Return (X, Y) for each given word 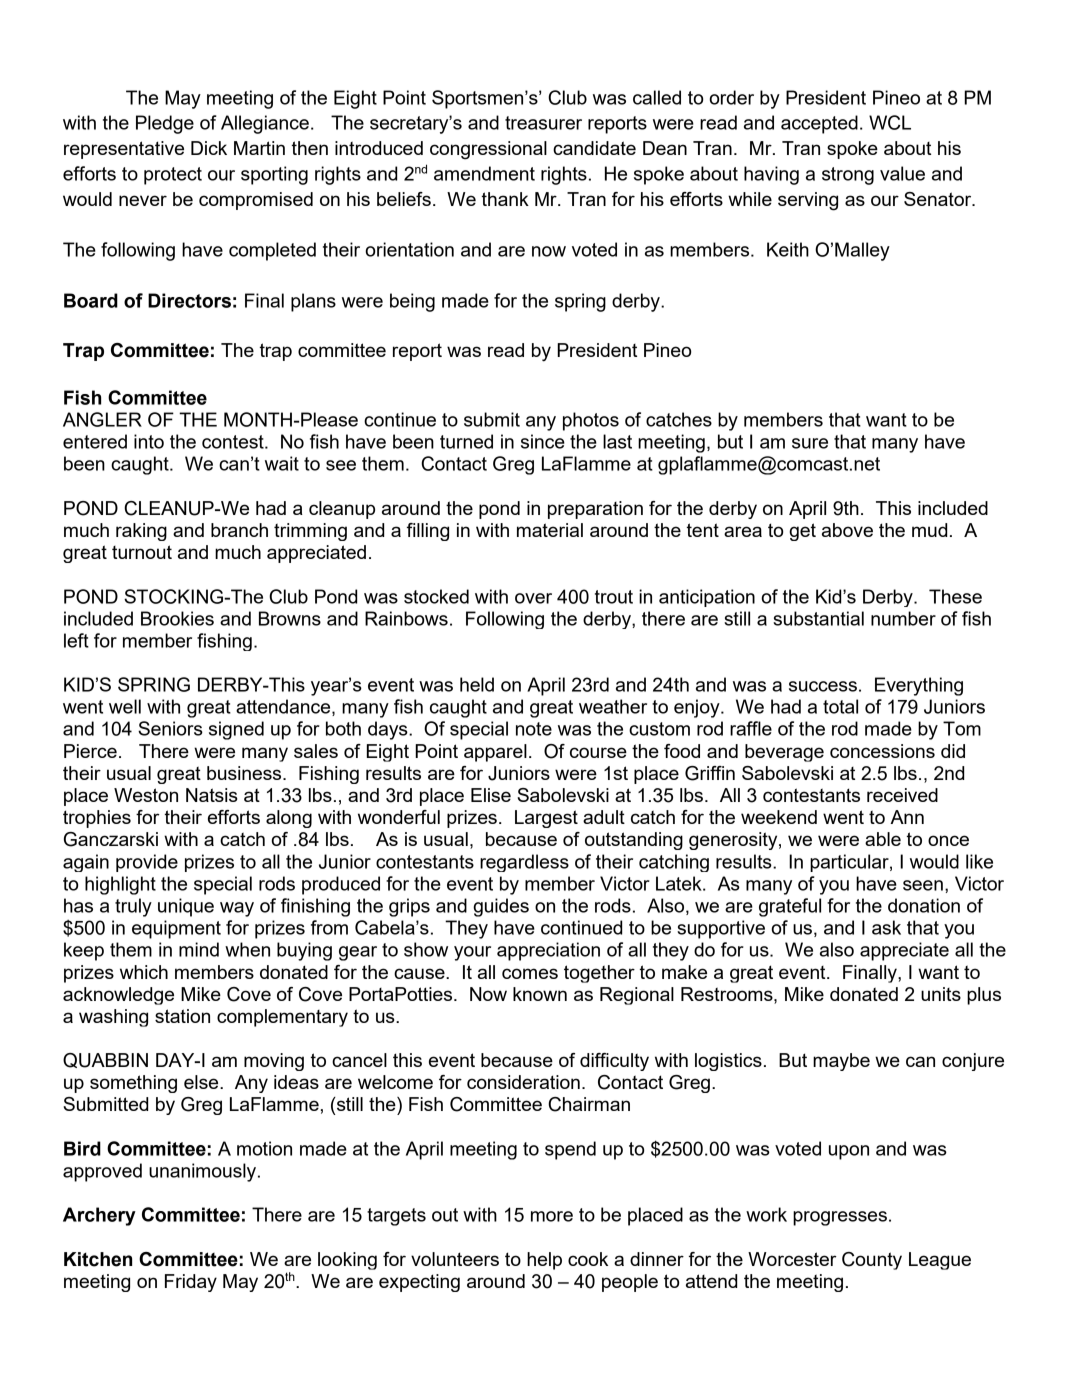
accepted (819, 124)
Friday (191, 1283)
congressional (488, 150)
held (477, 684)
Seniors (170, 728)
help (544, 1261)
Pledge (165, 124)
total (840, 706)
